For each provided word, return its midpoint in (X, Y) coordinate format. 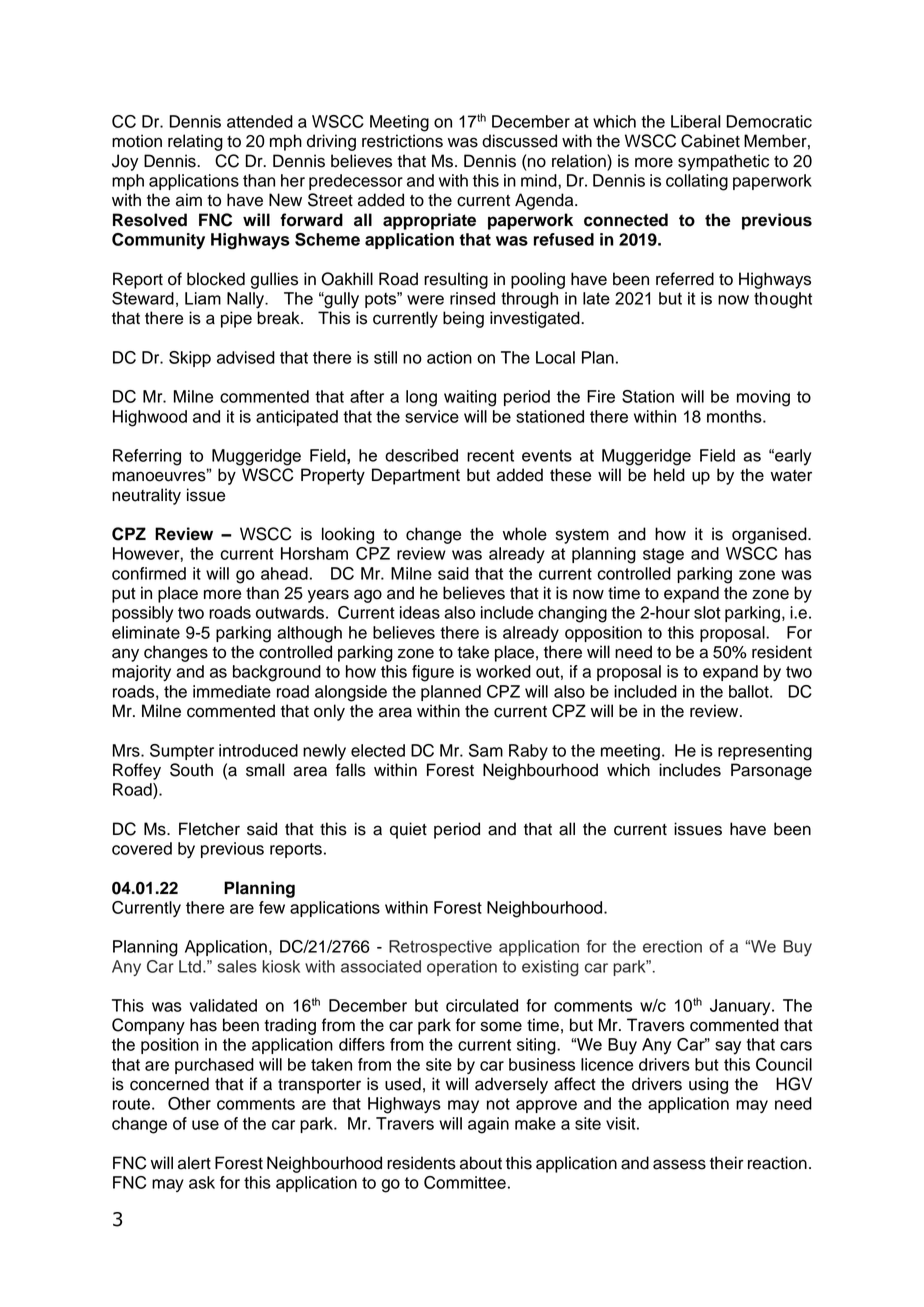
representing (765, 752)
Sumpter (182, 752)
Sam (486, 750)
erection (672, 946)
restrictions (402, 141)
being (463, 319)
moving (763, 398)
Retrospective (440, 948)
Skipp (190, 359)
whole (525, 534)
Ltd (190, 966)
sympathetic (723, 162)
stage (663, 556)
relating (195, 142)
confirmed (149, 573)
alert (194, 1163)
